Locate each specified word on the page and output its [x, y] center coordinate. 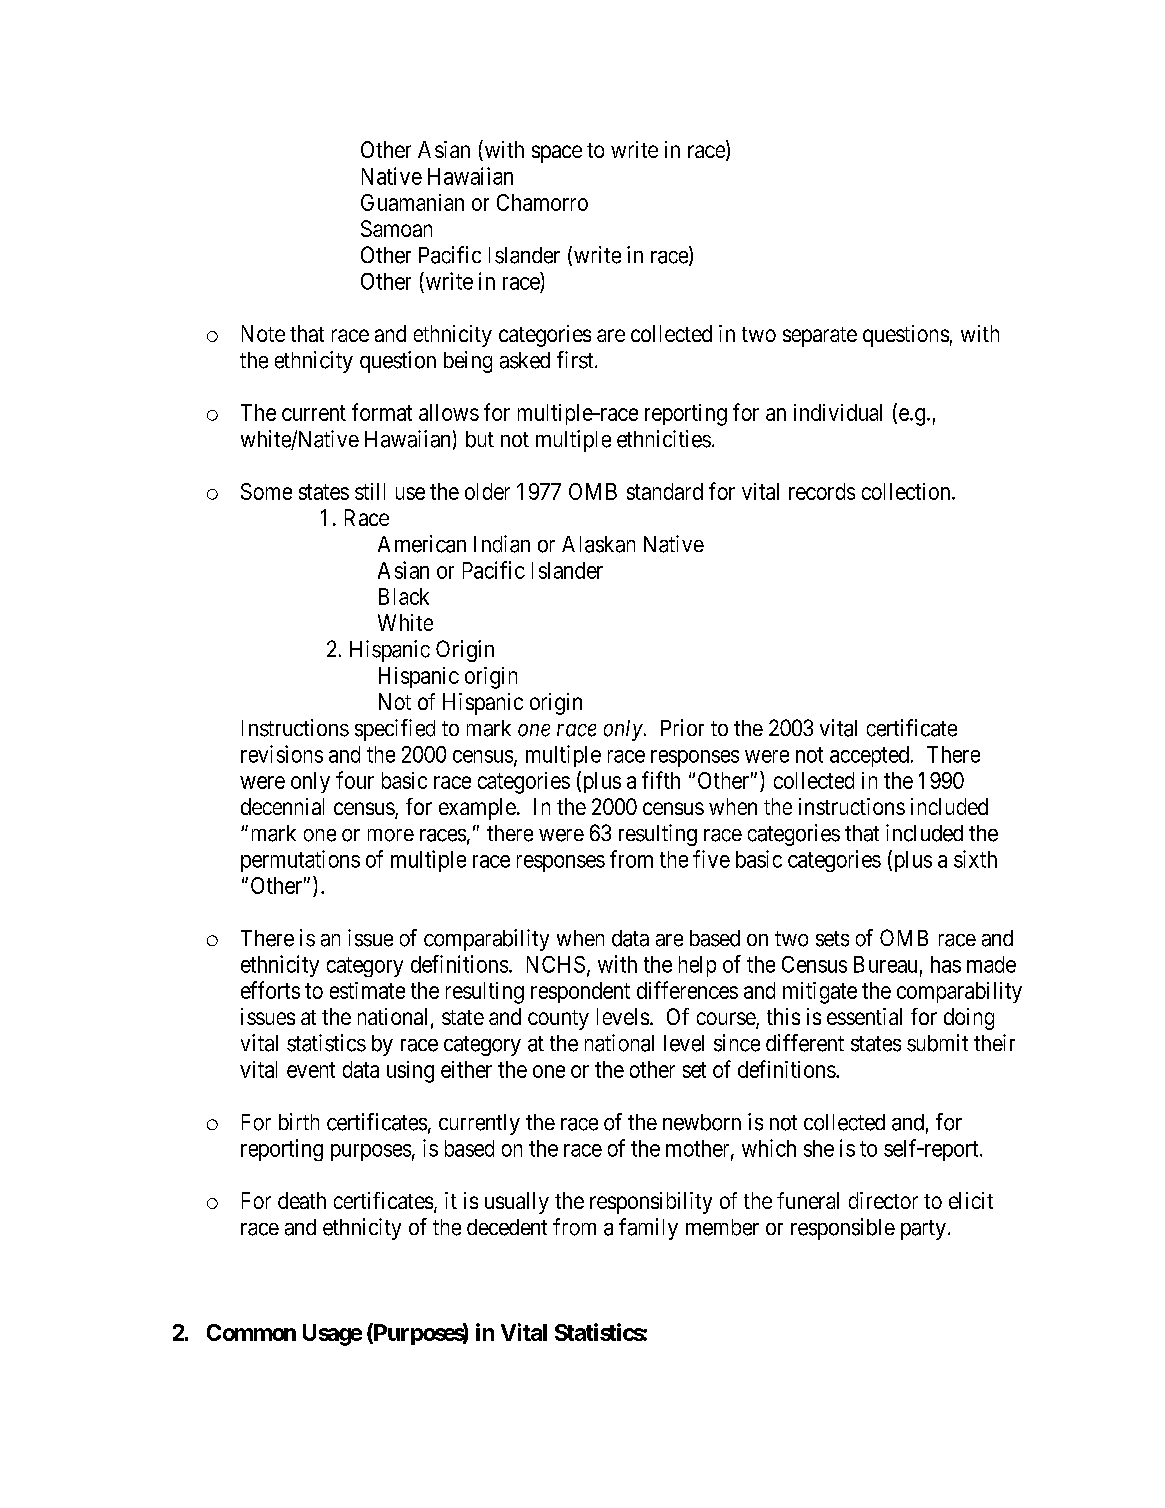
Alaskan [598, 544]
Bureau [885, 964]
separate [820, 337]
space [557, 154]
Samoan [396, 228]
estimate [367, 990]
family [648, 1229]
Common [251, 1332]
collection [907, 491]
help [697, 966]
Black [404, 596]
